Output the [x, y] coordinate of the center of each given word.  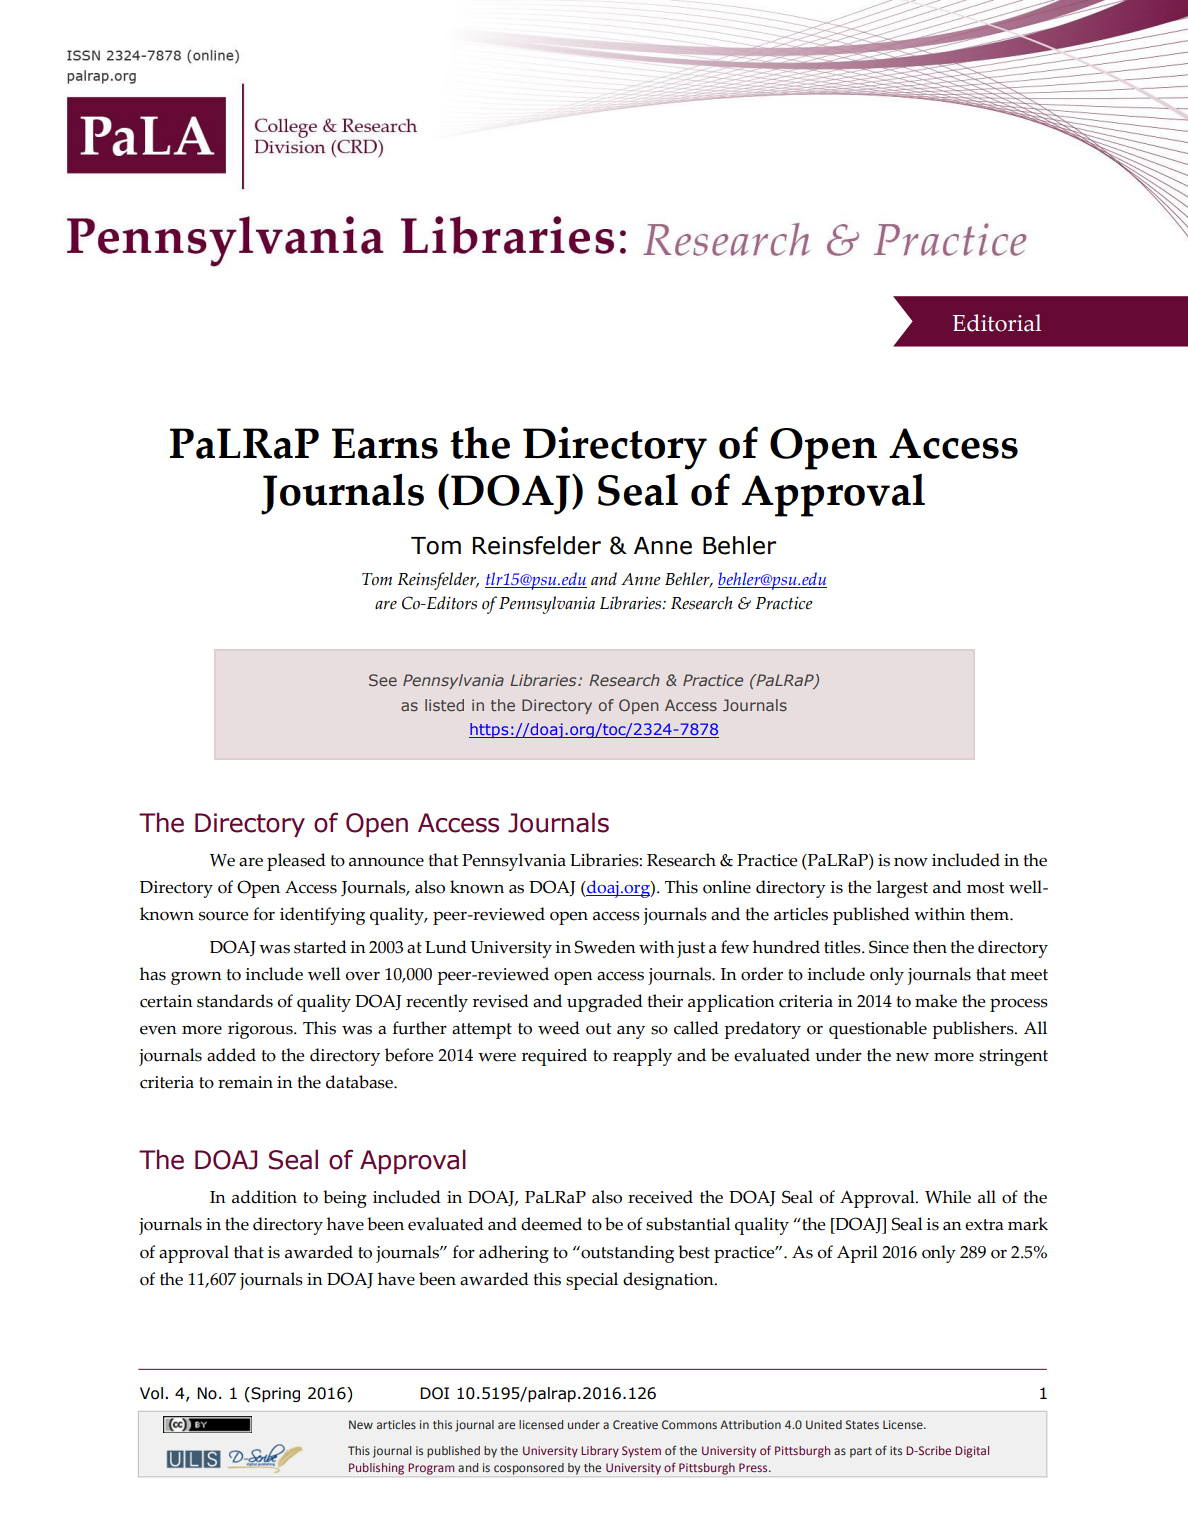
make [936, 1001]
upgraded [605, 1003]
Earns [385, 443]
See [383, 680]
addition [264, 1197]
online [727, 887]
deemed [551, 1224]
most [985, 888]
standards [235, 1001]
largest [902, 889]
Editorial [997, 323]
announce [386, 862]
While [948, 1197]
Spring [274, 1394]
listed [444, 705]
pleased [296, 862]
